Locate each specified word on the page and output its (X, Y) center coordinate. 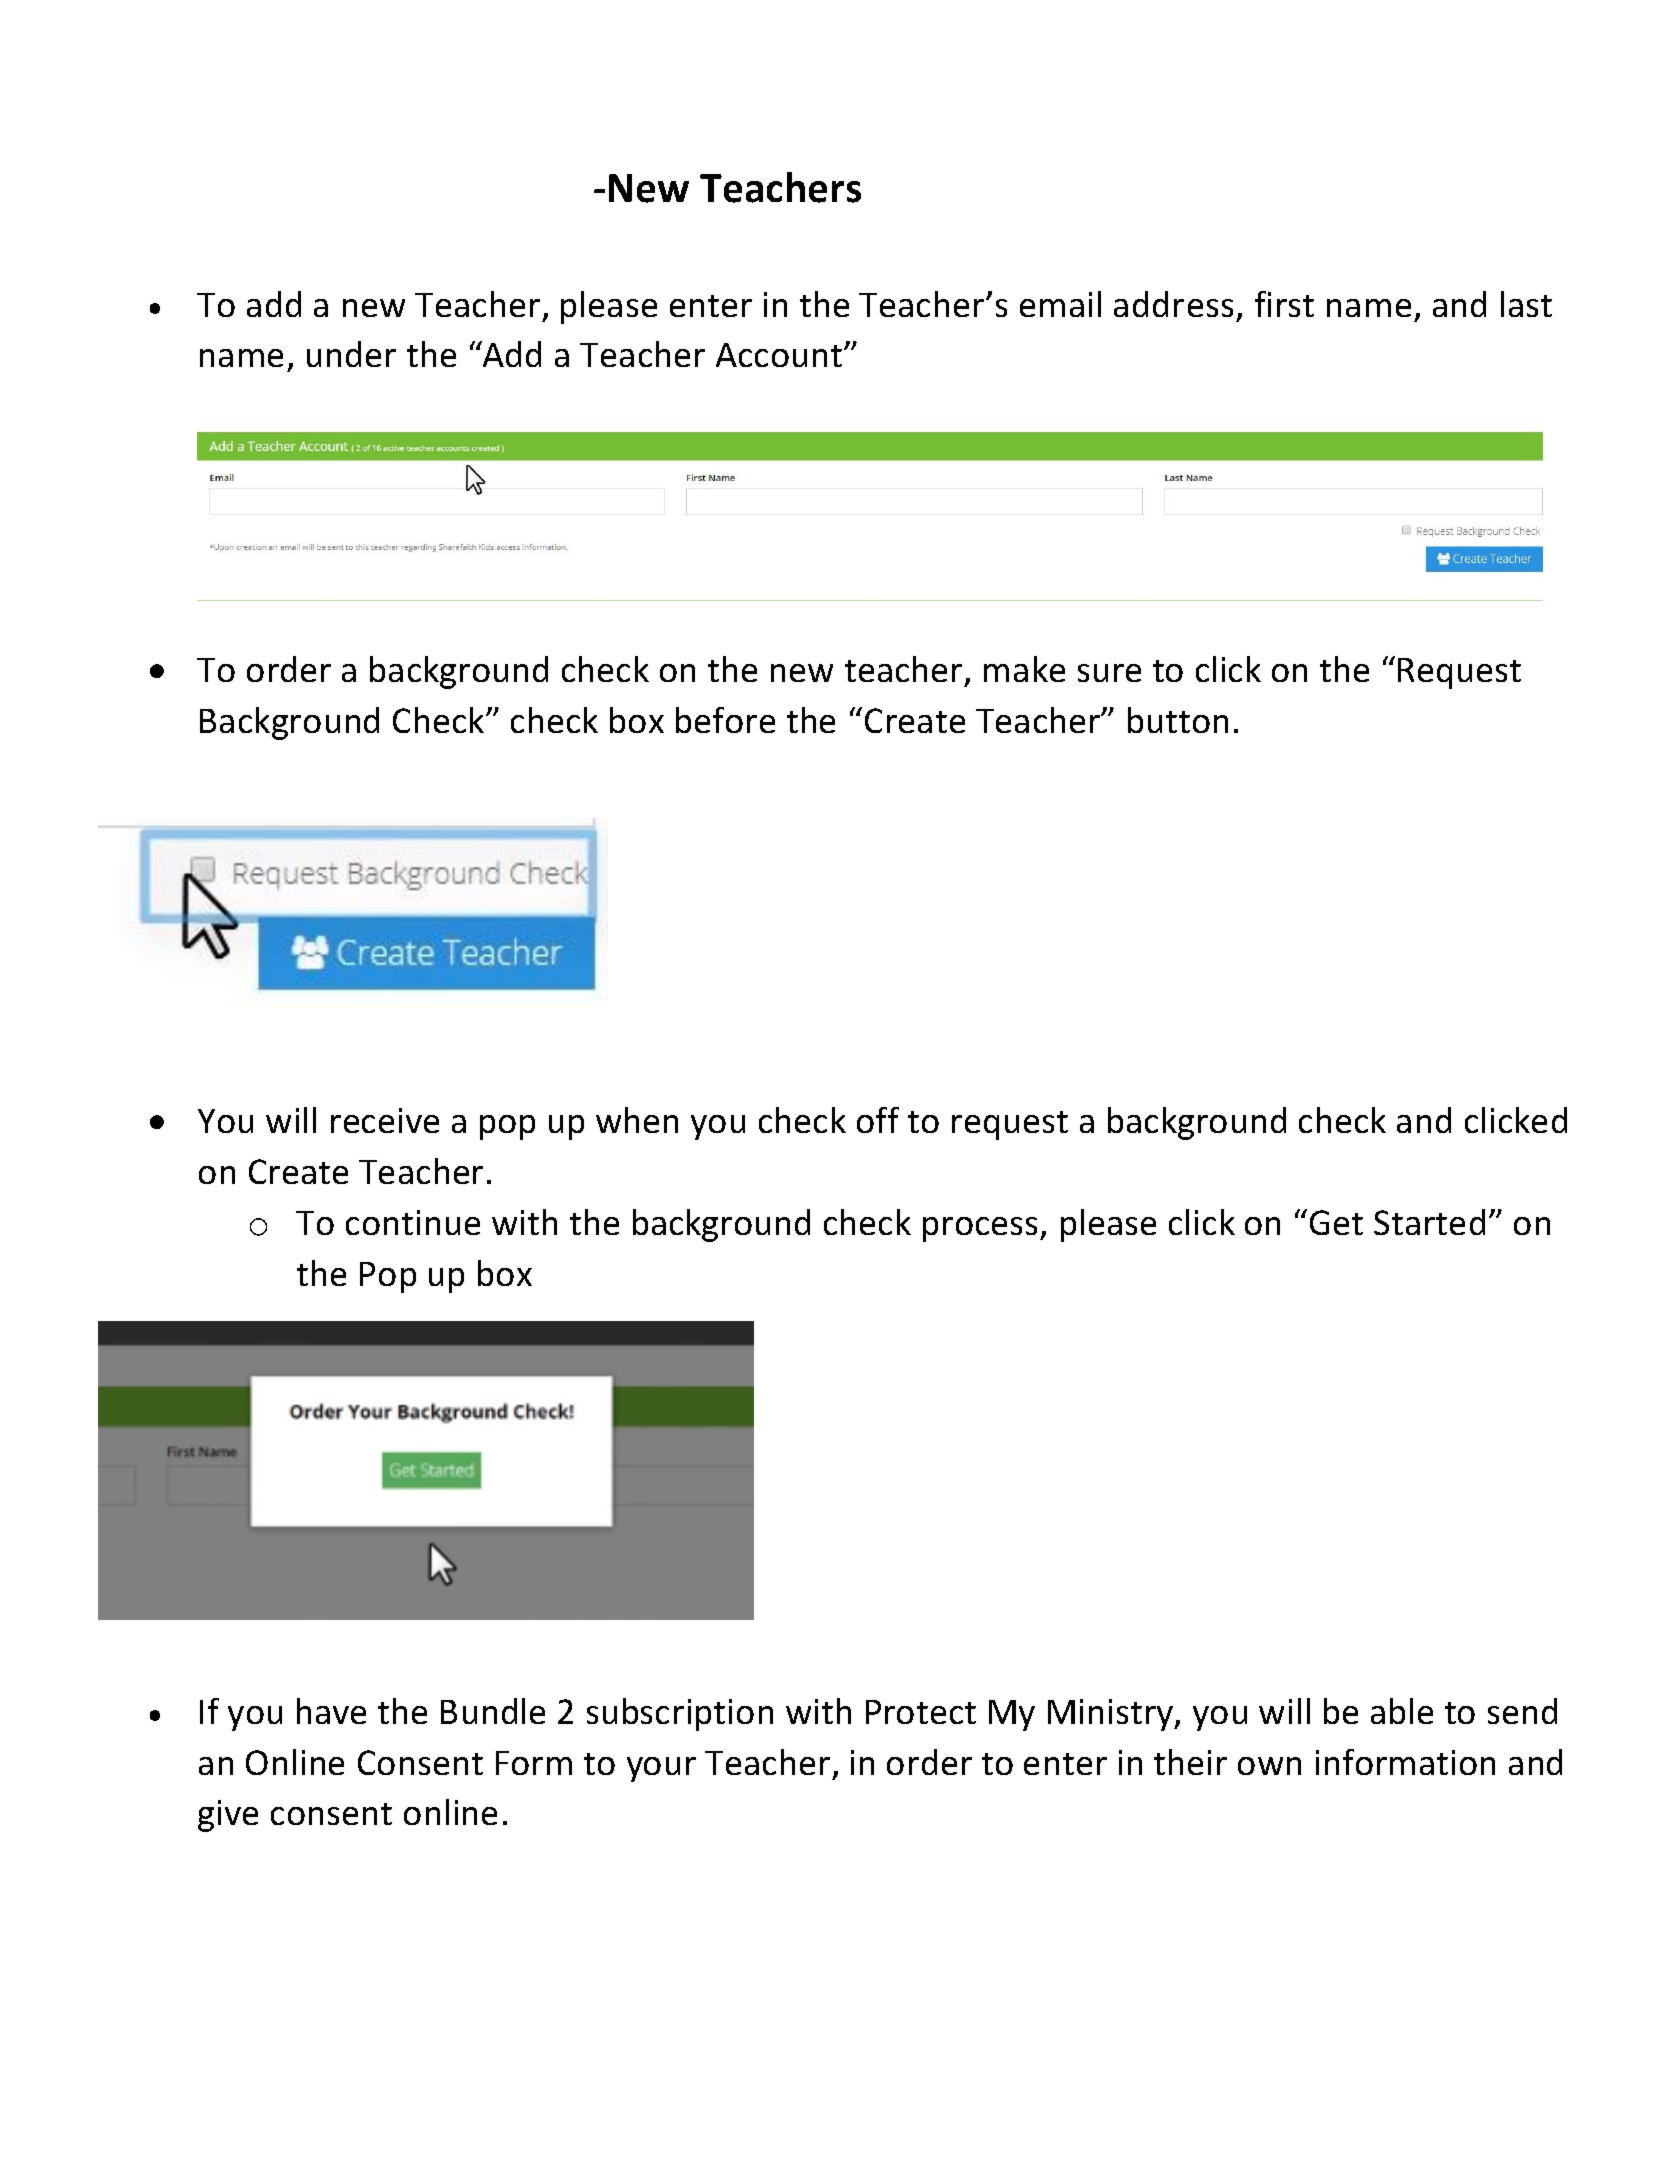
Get (1336, 1222)
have (331, 1711)
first (1284, 304)
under (351, 354)
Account (780, 355)
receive (385, 1120)
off (878, 1120)
